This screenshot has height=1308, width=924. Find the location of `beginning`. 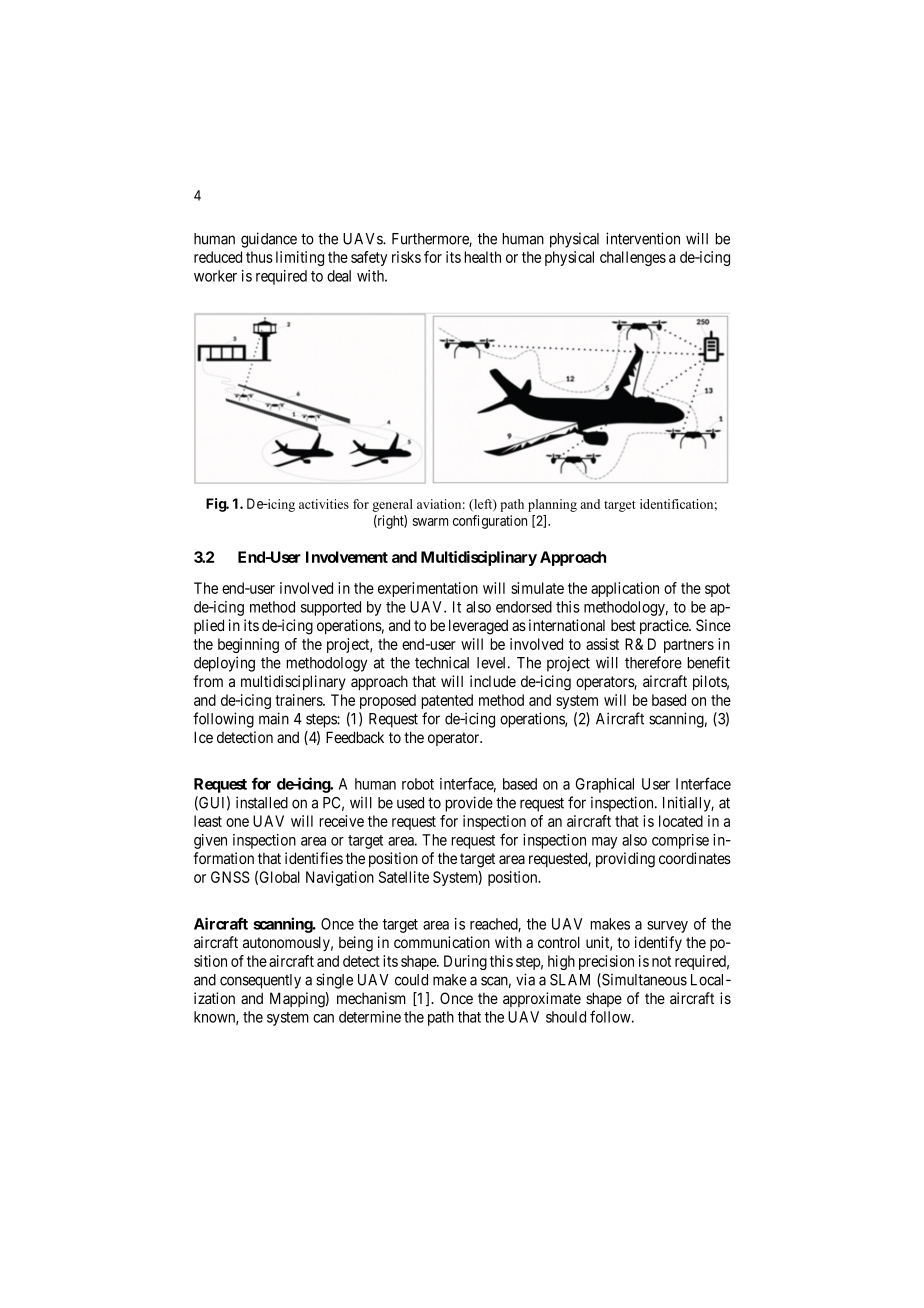

beginning is located at coordinates (248, 645).
